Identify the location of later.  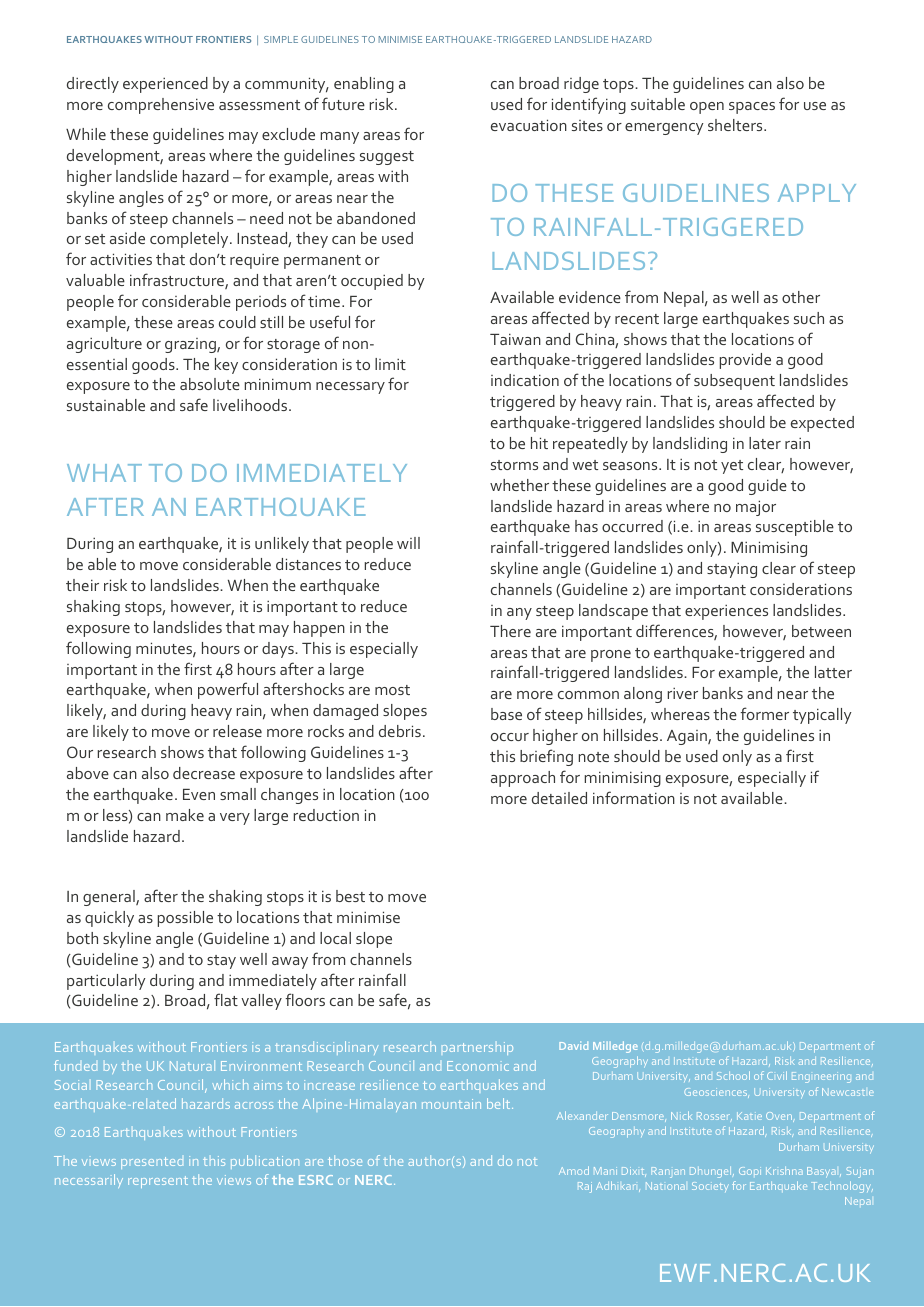
(765, 443).
